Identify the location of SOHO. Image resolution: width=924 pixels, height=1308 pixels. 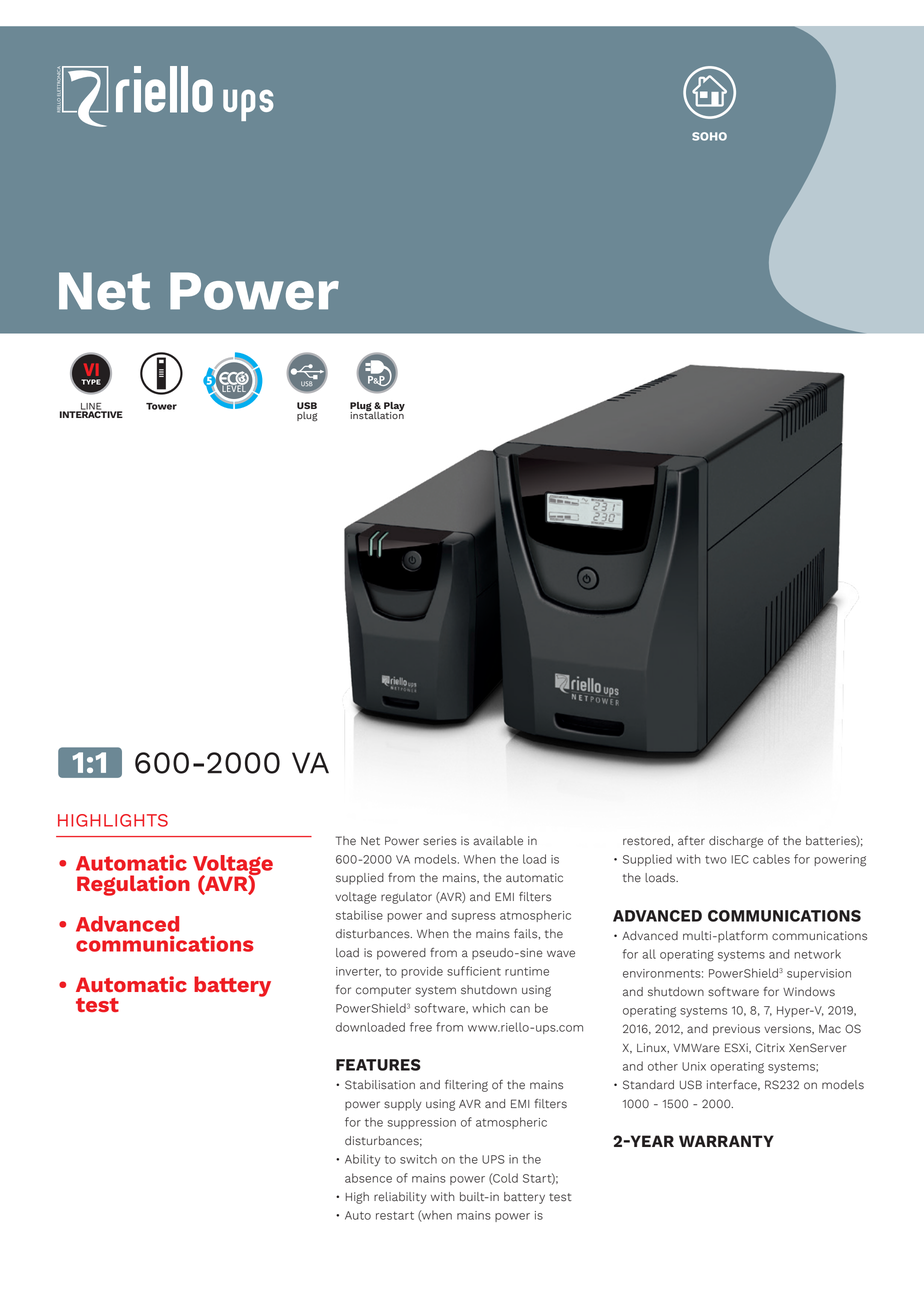
(709, 136).
